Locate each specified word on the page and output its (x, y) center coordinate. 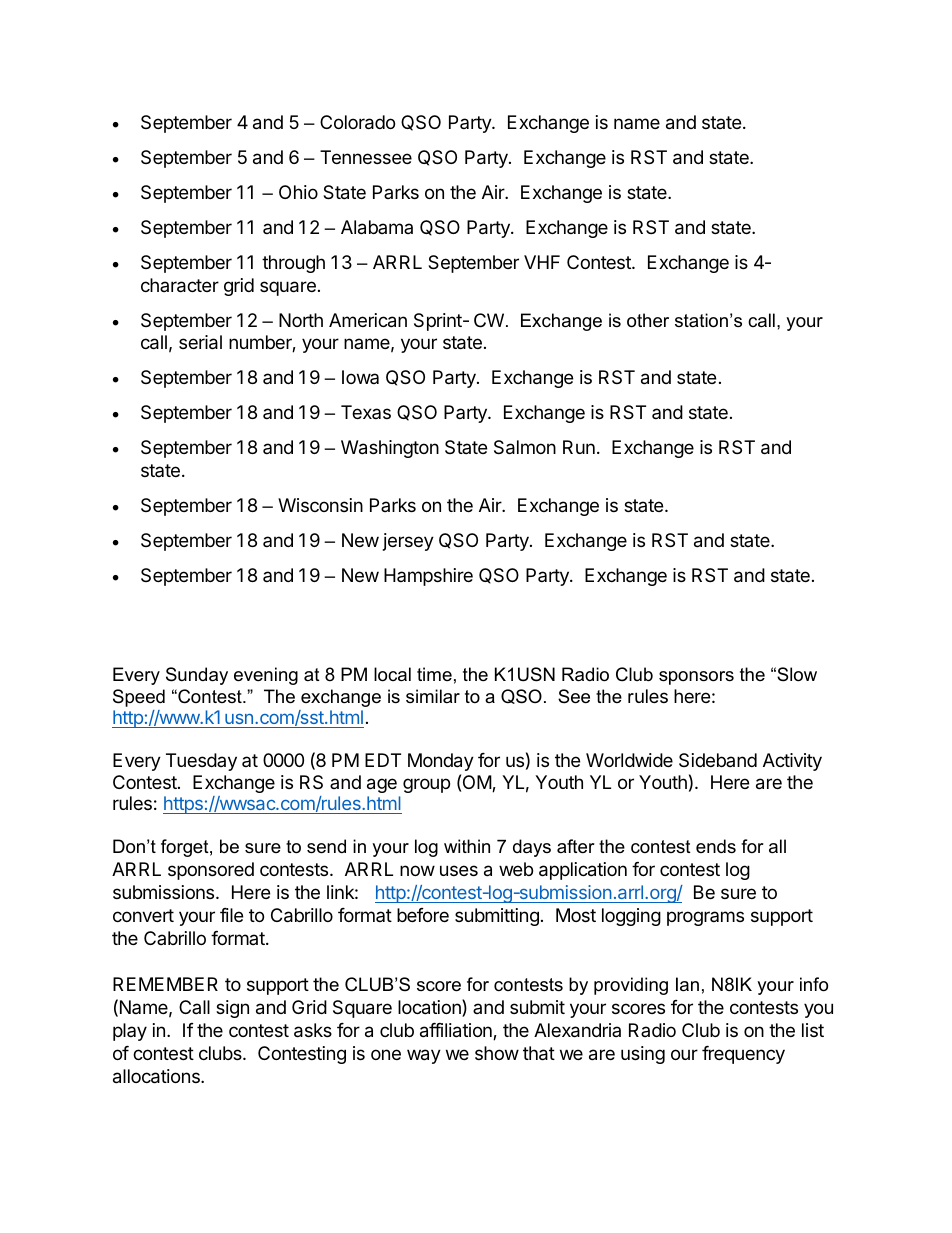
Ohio (298, 192)
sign (232, 1009)
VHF (542, 262)
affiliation (457, 1031)
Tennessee (366, 157)
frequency (743, 1055)
